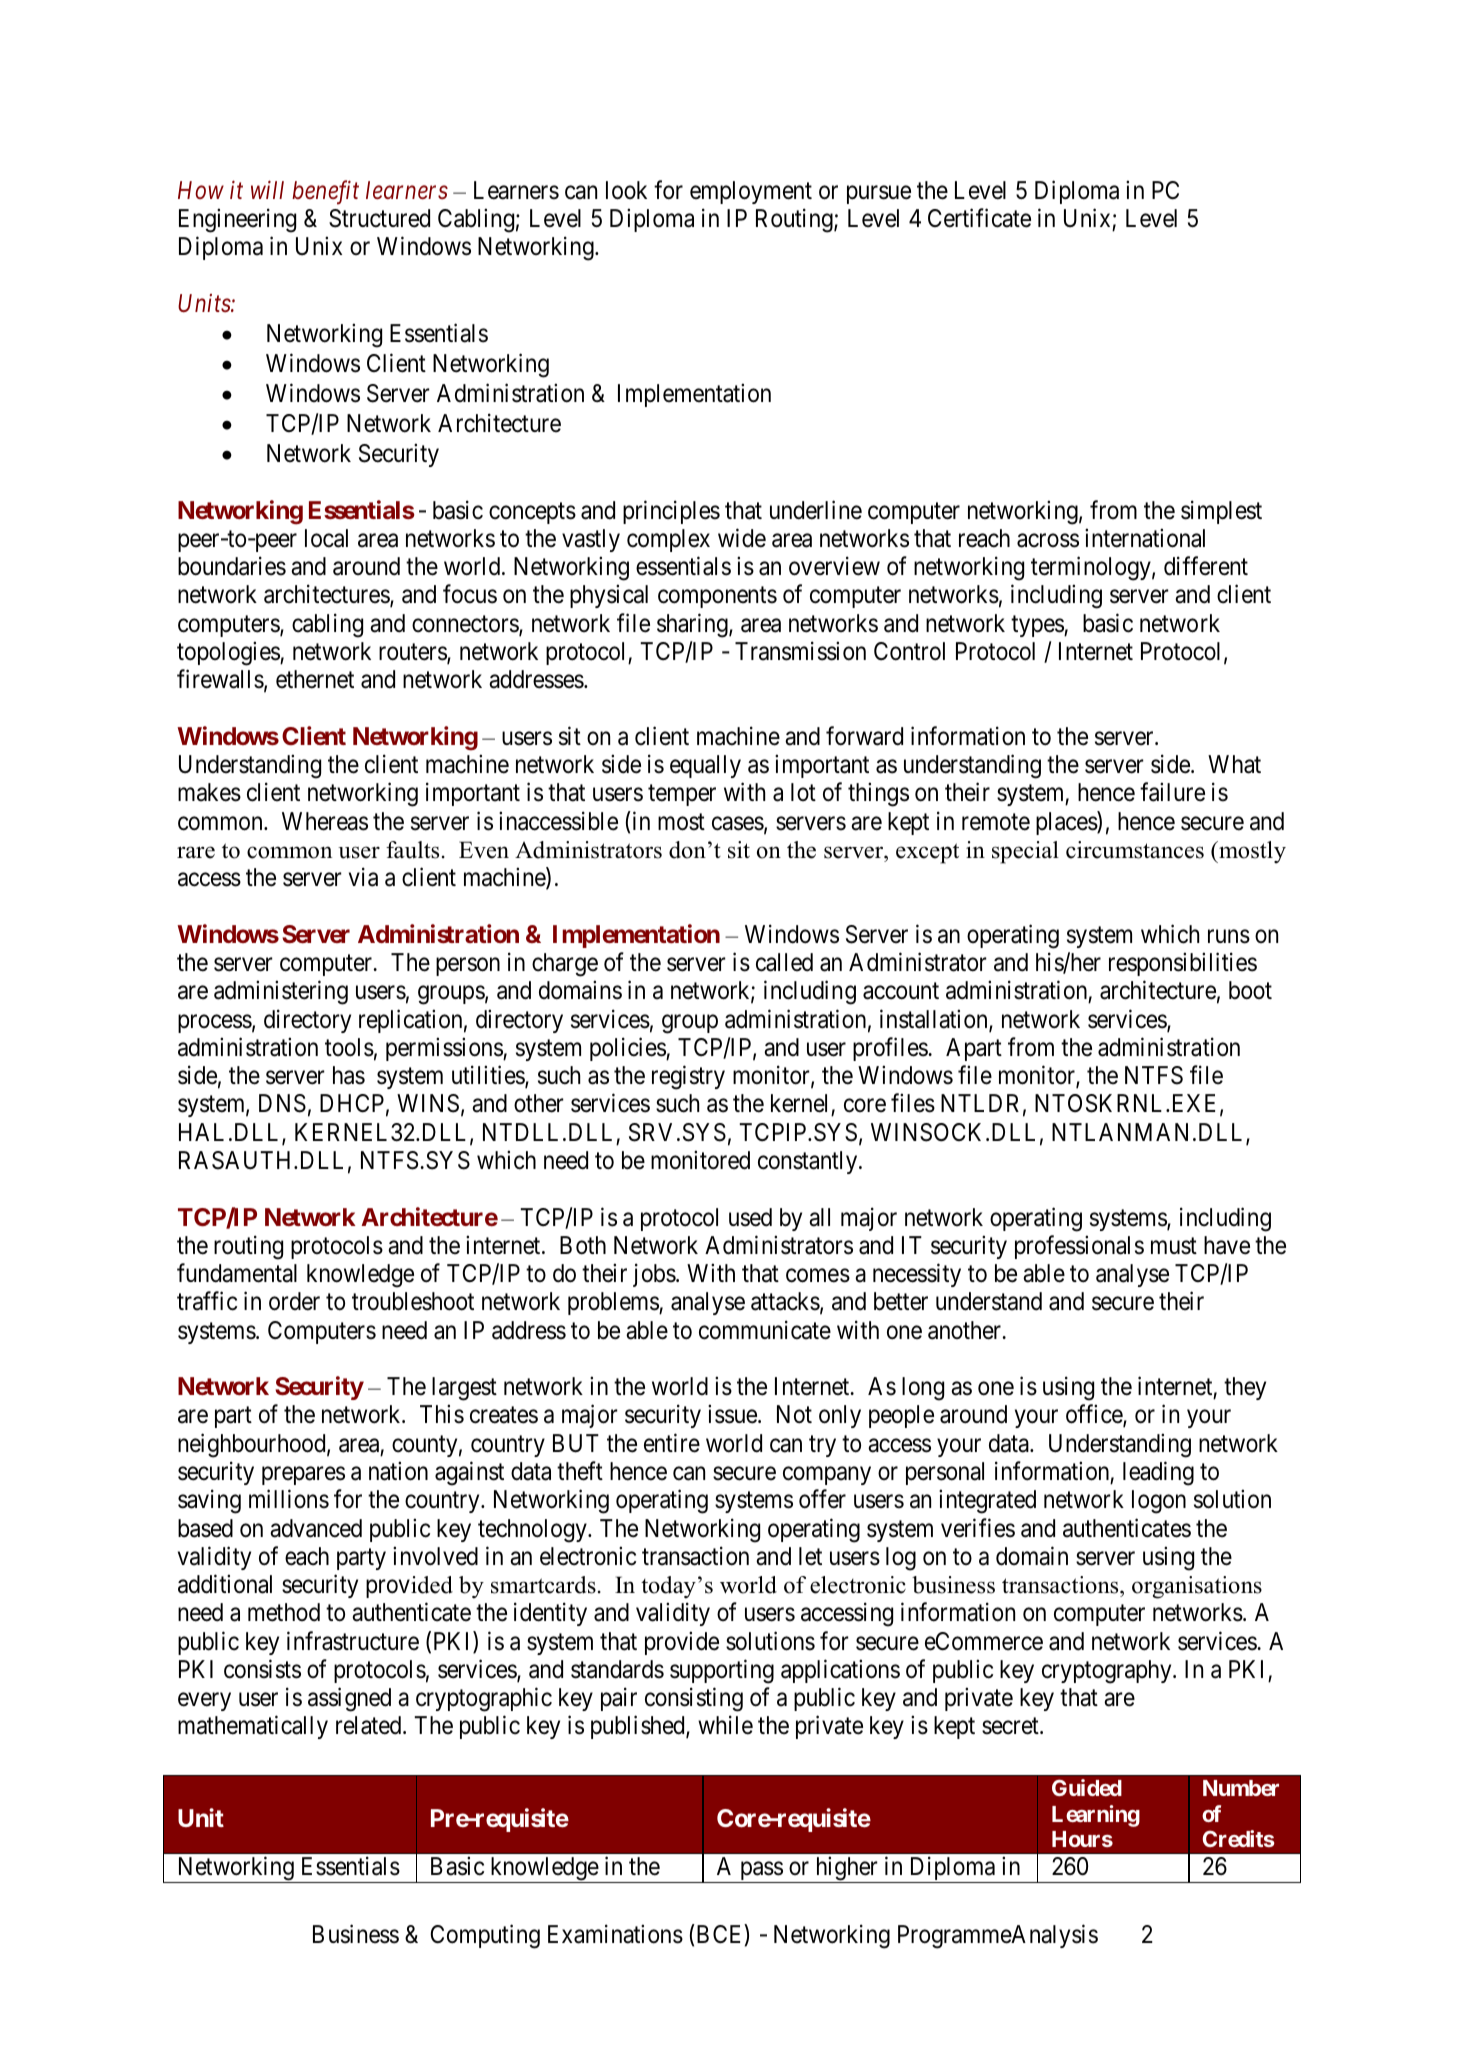 This image has height=2070, width=1464. I want to click on Certificate, so click(979, 218).
